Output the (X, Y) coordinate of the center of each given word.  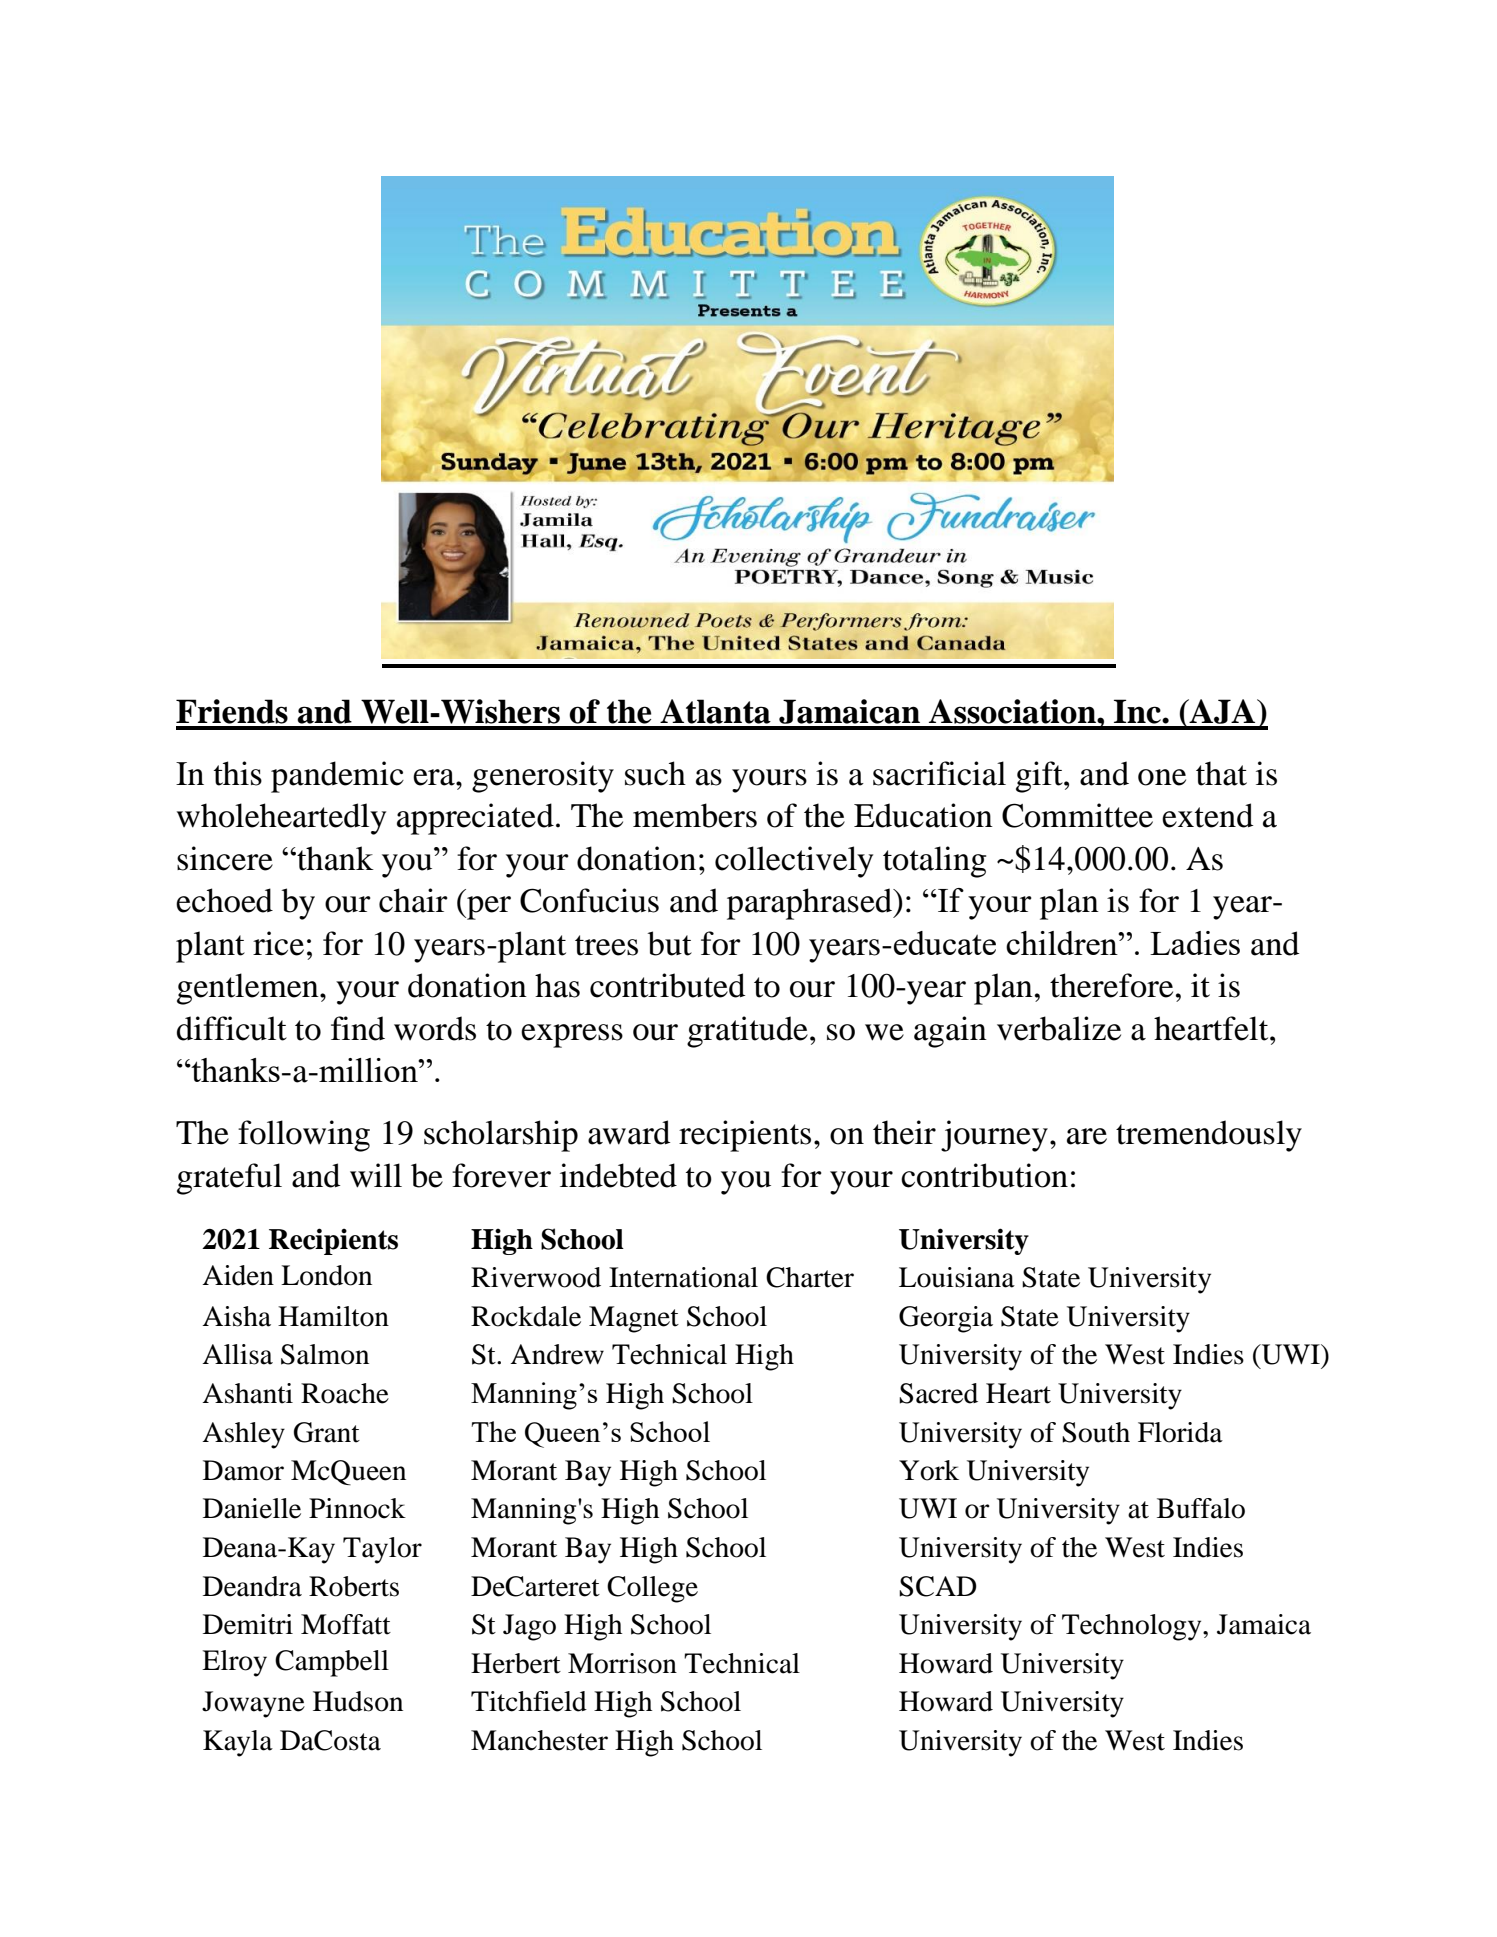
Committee (1077, 815)
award (629, 1132)
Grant (327, 1432)
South (1096, 1432)
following (304, 1136)
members (695, 815)
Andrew (557, 1354)
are (1087, 1136)
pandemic (337, 777)
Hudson (358, 1701)
